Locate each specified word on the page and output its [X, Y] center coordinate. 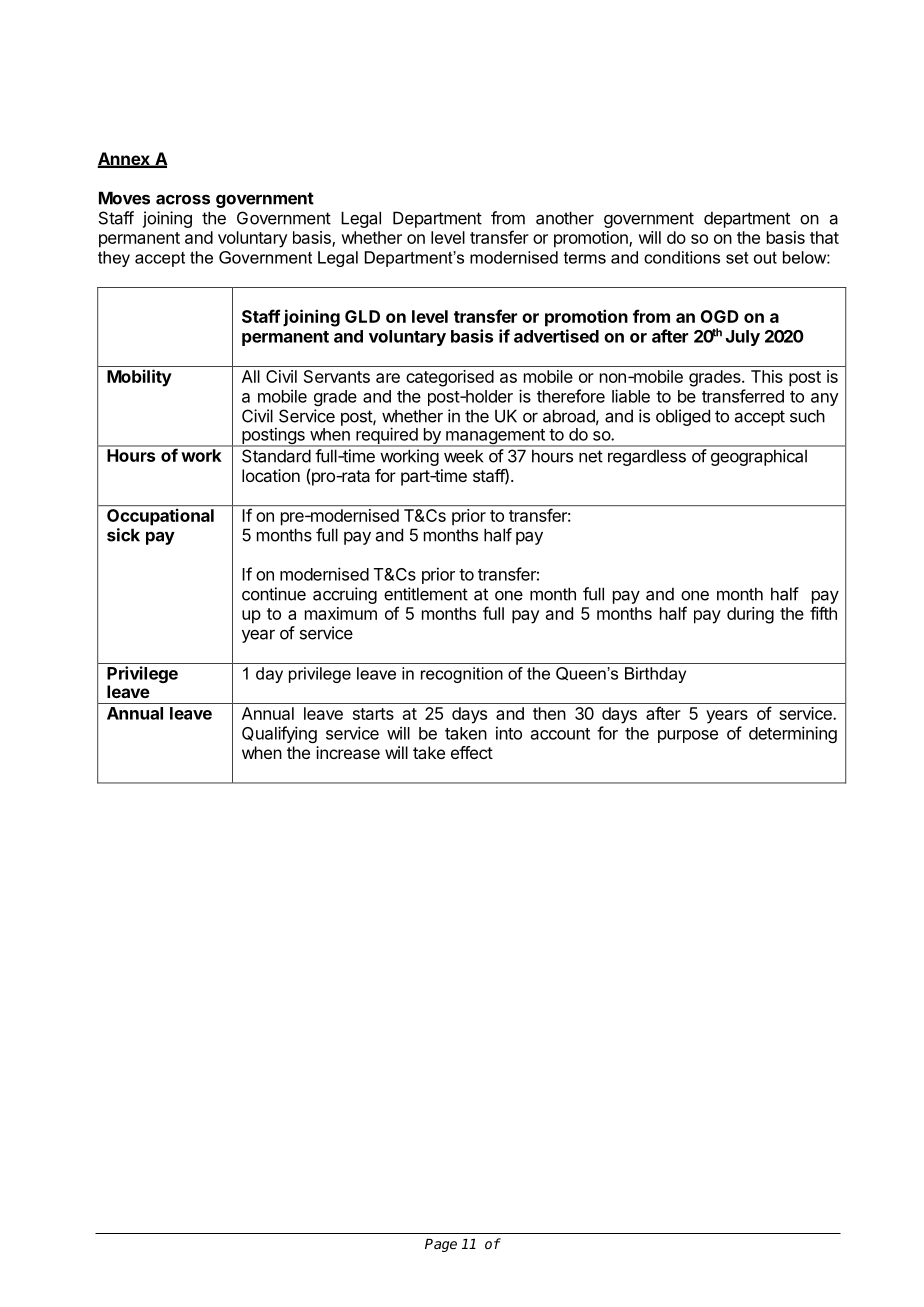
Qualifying [279, 734]
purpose [688, 736]
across [183, 200]
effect [472, 752]
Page [441, 1245]
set [737, 257]
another [565, 218]
